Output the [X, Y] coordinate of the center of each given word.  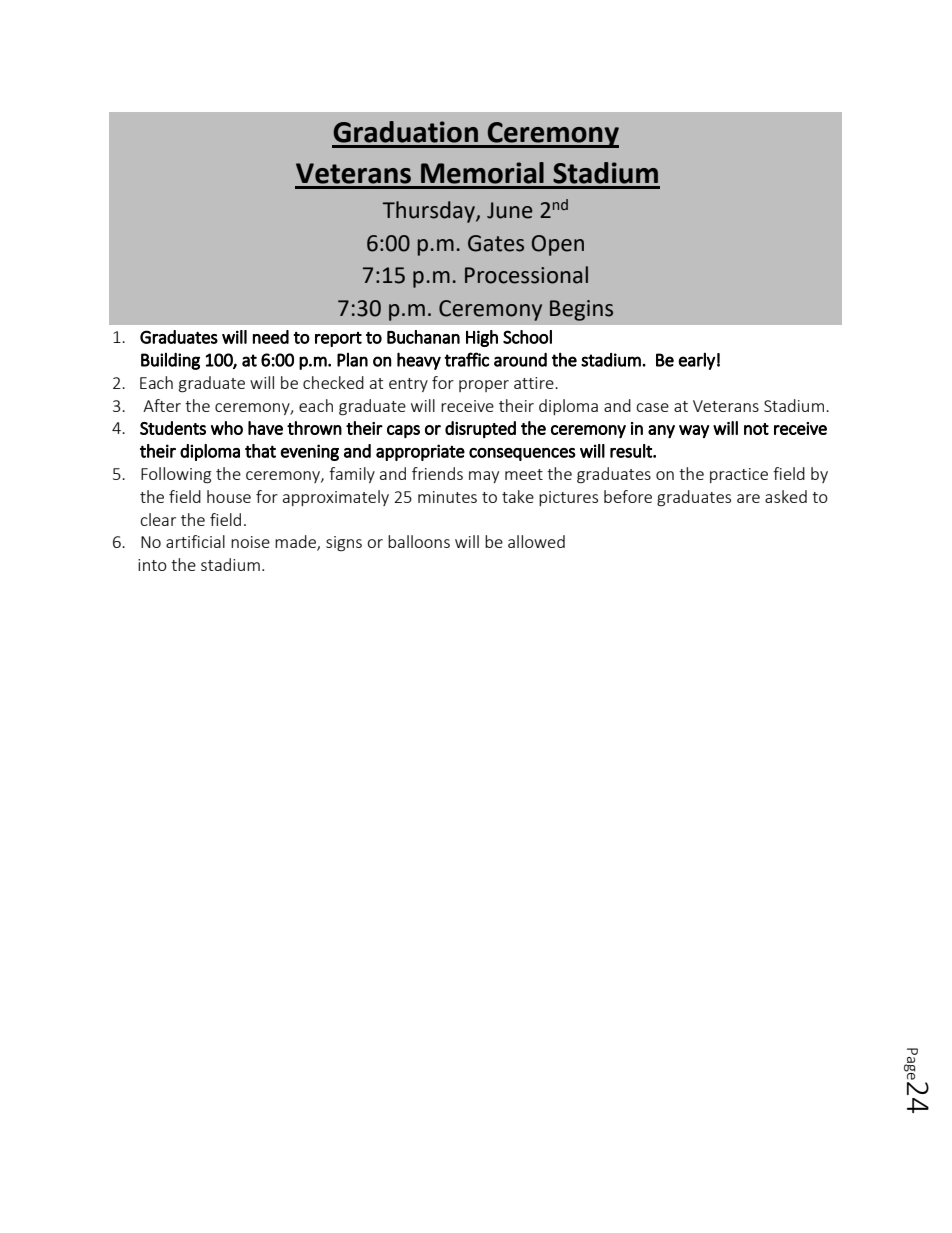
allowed [536, 541]
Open [558, 245]
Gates [496, 243]
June [510, 210]
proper [484, 386]
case [652, 407]
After [162, 405]
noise [250, 542]
